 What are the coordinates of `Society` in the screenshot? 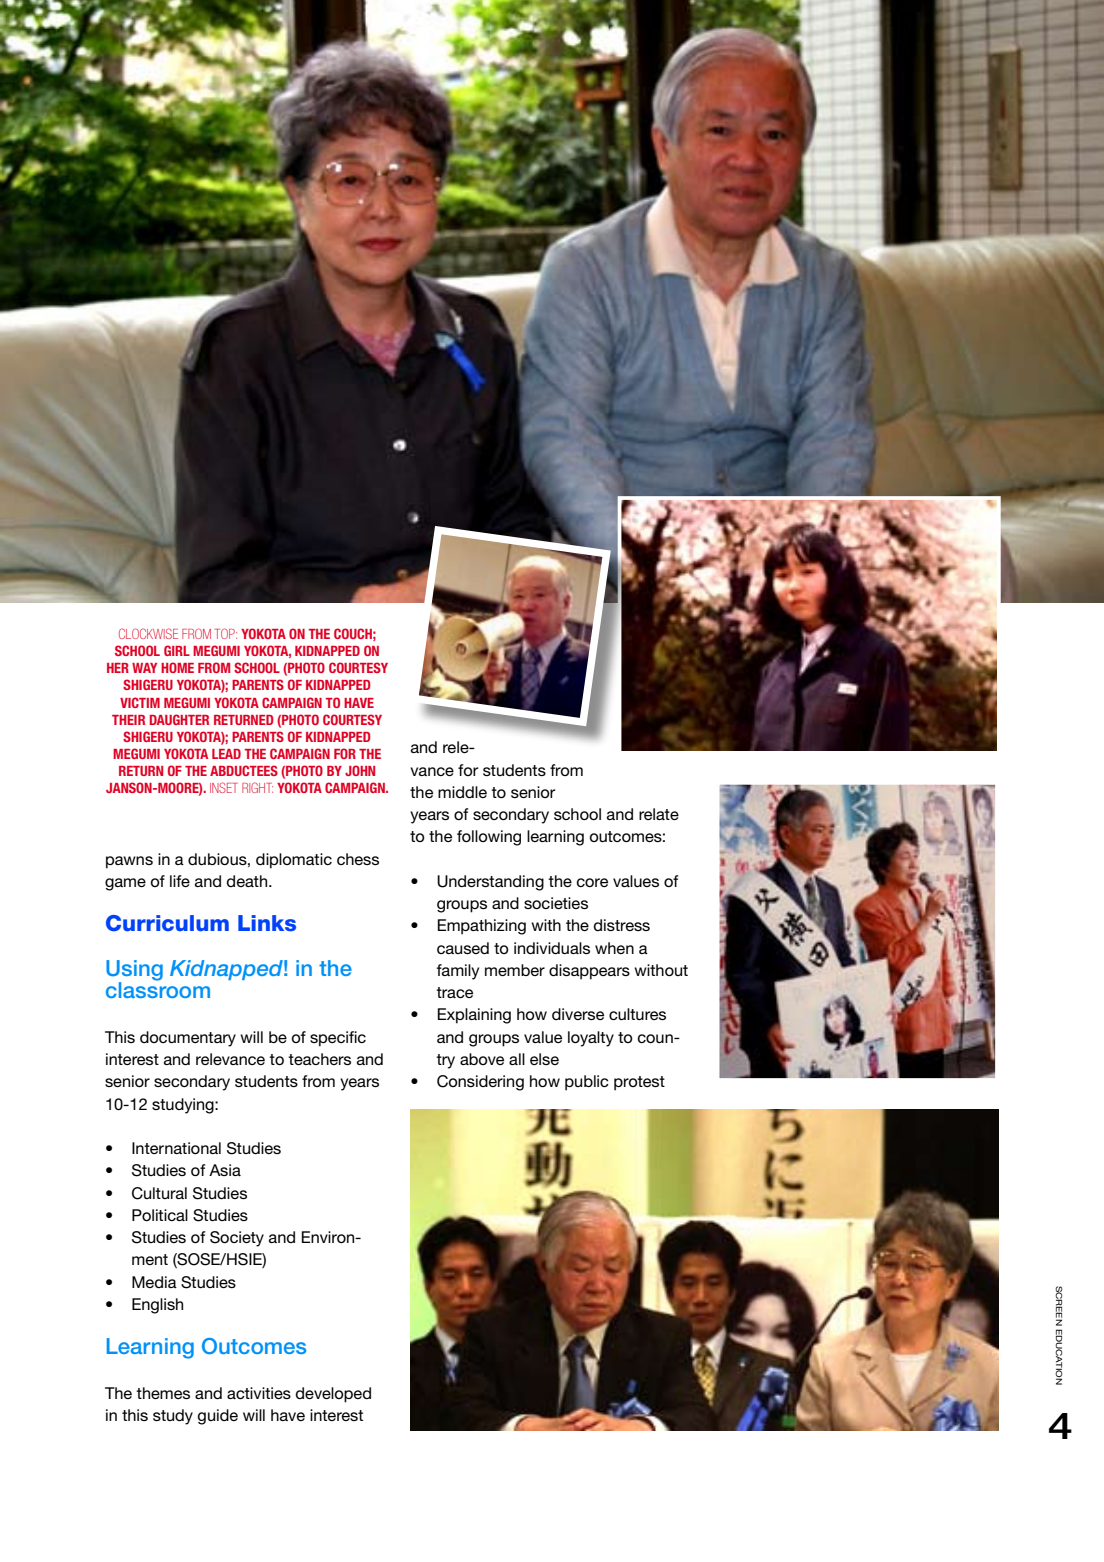 It's located at (237, 1239).
